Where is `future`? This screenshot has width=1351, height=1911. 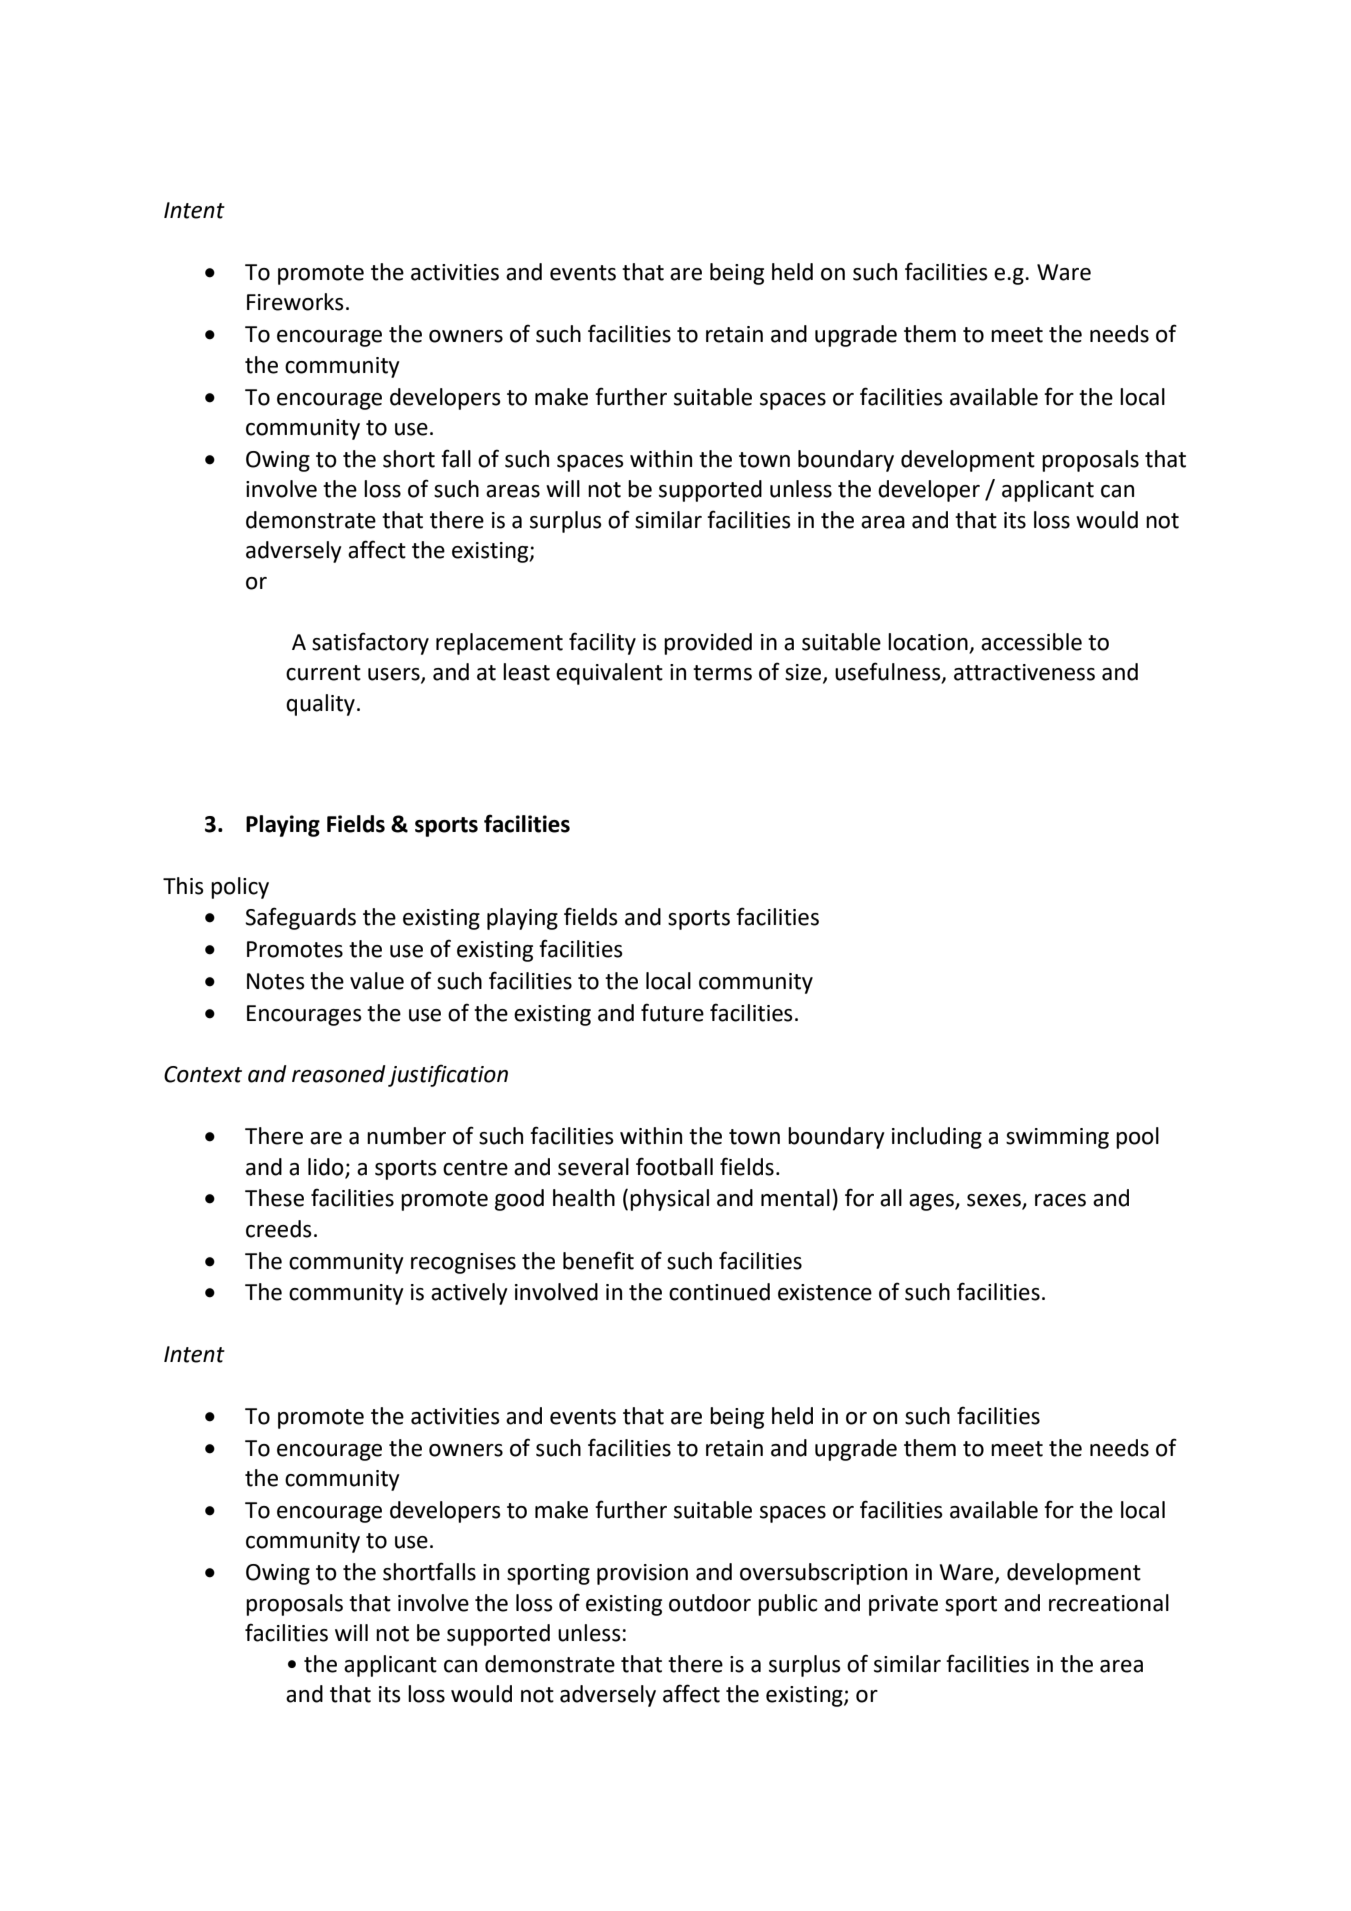 future is located at coordinates (672, 1012).
